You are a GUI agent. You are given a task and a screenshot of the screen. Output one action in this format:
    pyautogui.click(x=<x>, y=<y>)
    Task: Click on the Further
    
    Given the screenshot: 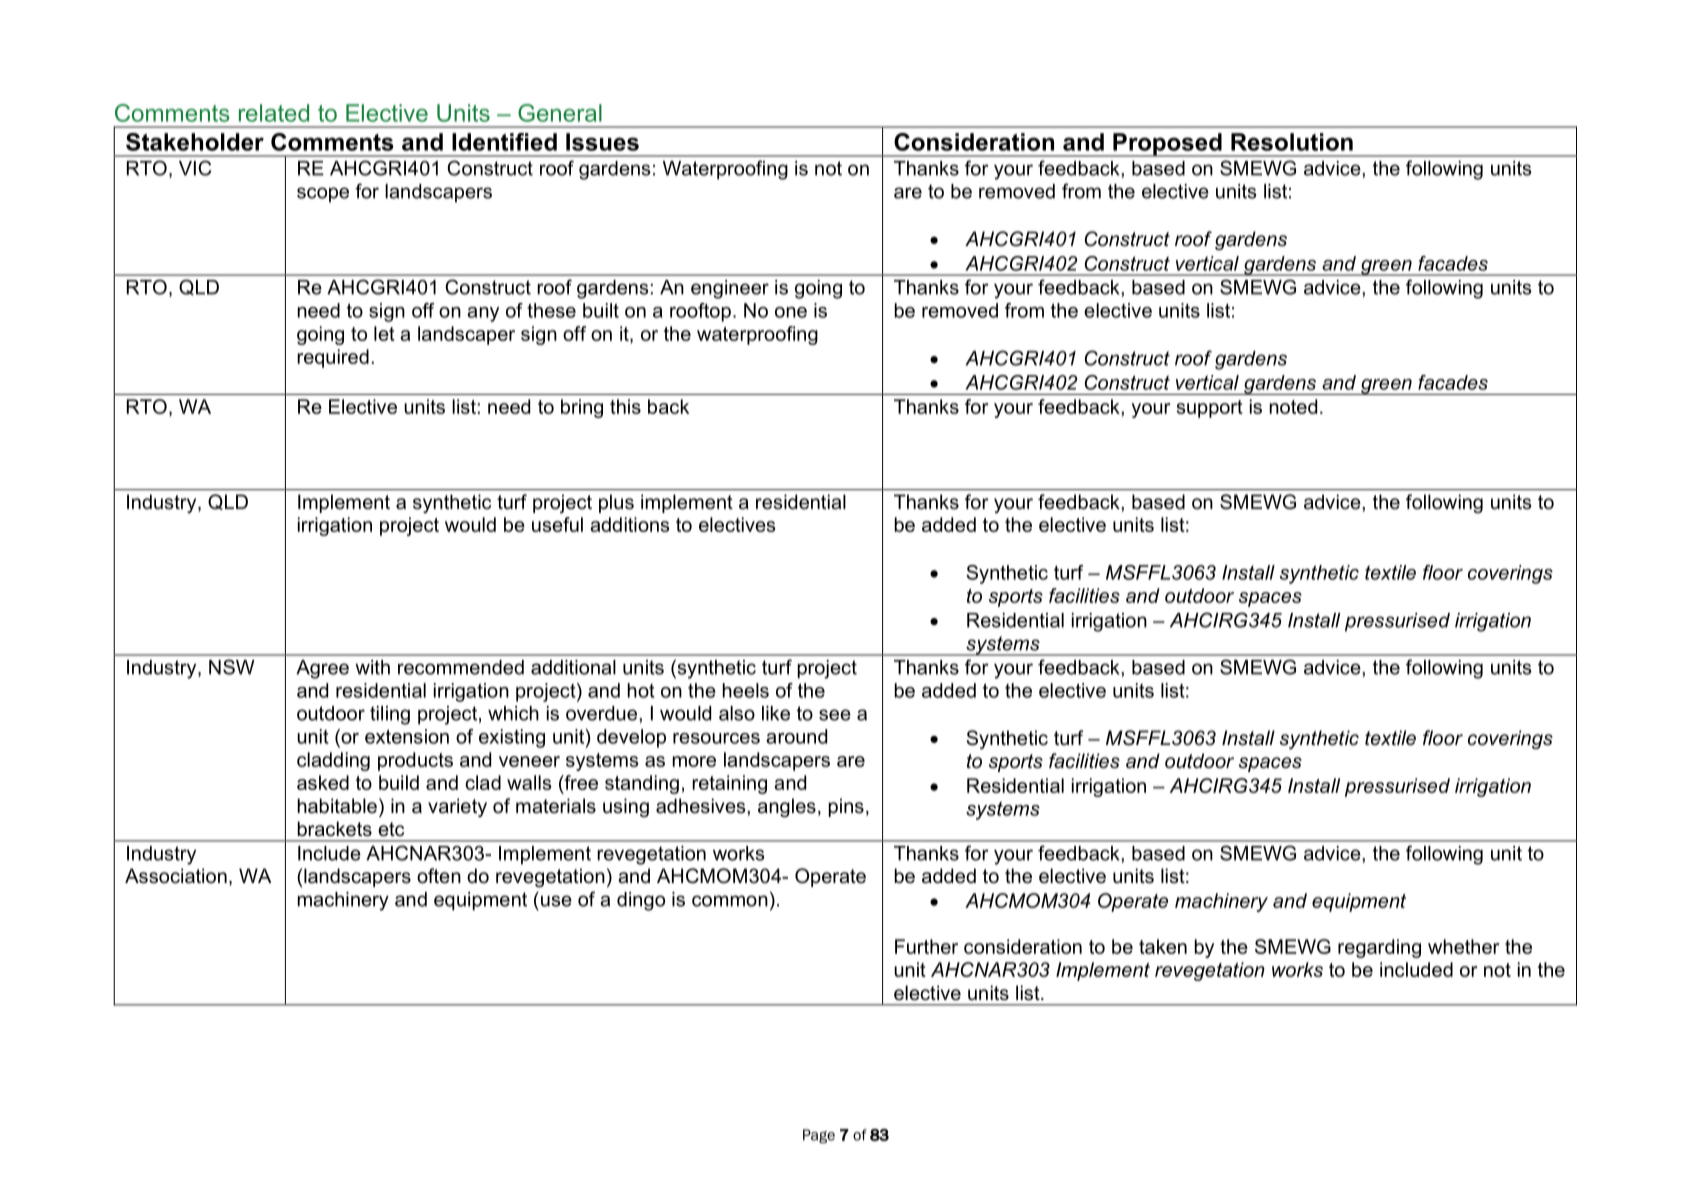 What is the action you would take?
    pyautogui.click(x=926, y=946)
